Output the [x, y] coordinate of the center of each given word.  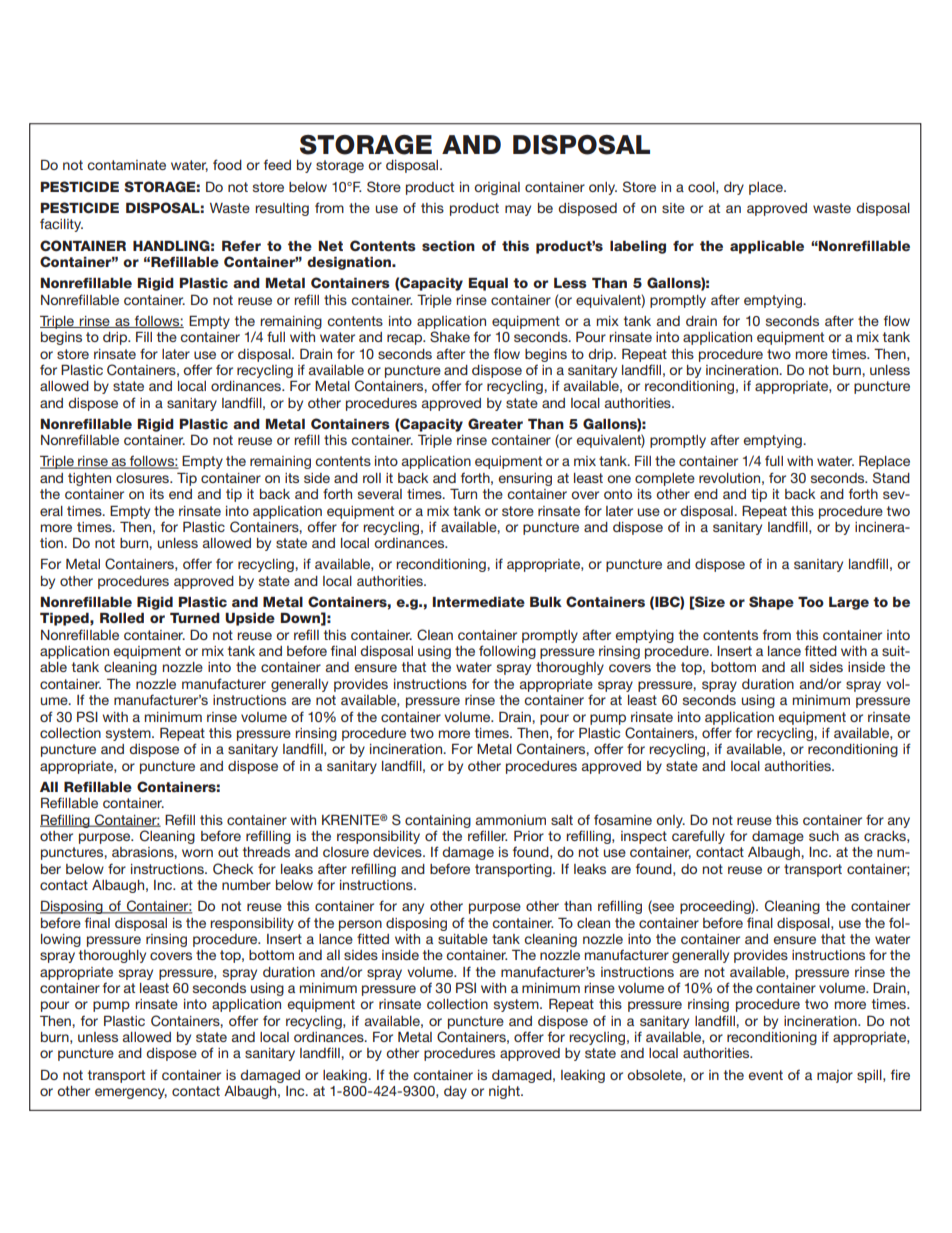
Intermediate [479, 602]
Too [811, 601]
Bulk [546, 601]
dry [734, 188]
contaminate [126, 165]
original [497, 188]
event [765, 1075]
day [455, 1092]
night [505, 1092]
